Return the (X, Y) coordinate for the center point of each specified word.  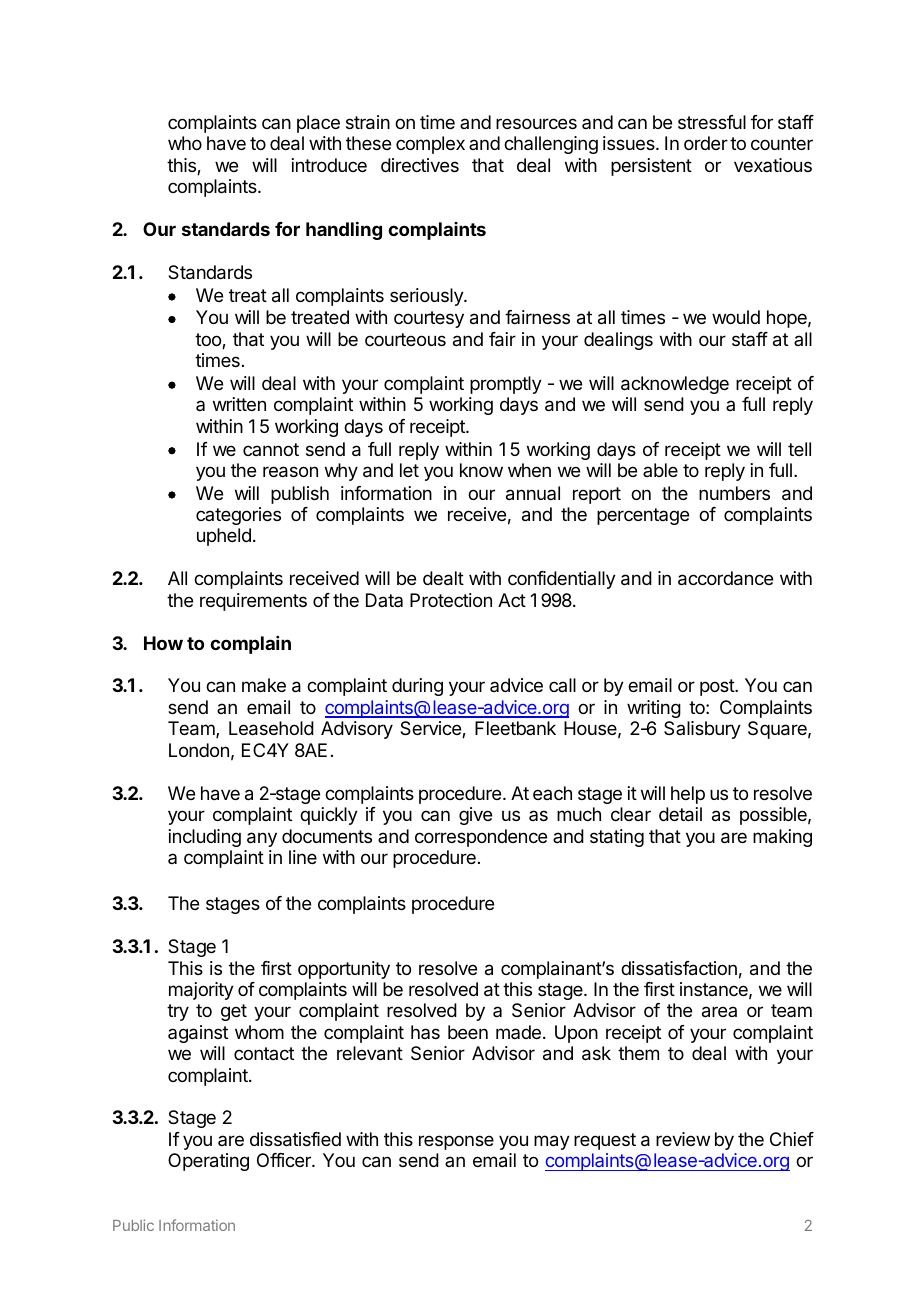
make (264, 685)
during (417, 687)
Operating (208, 1162)
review (683, 1139)
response (456, 1142)
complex (430, 145)
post (718, 687)
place (318, 124)
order (706, 143)
